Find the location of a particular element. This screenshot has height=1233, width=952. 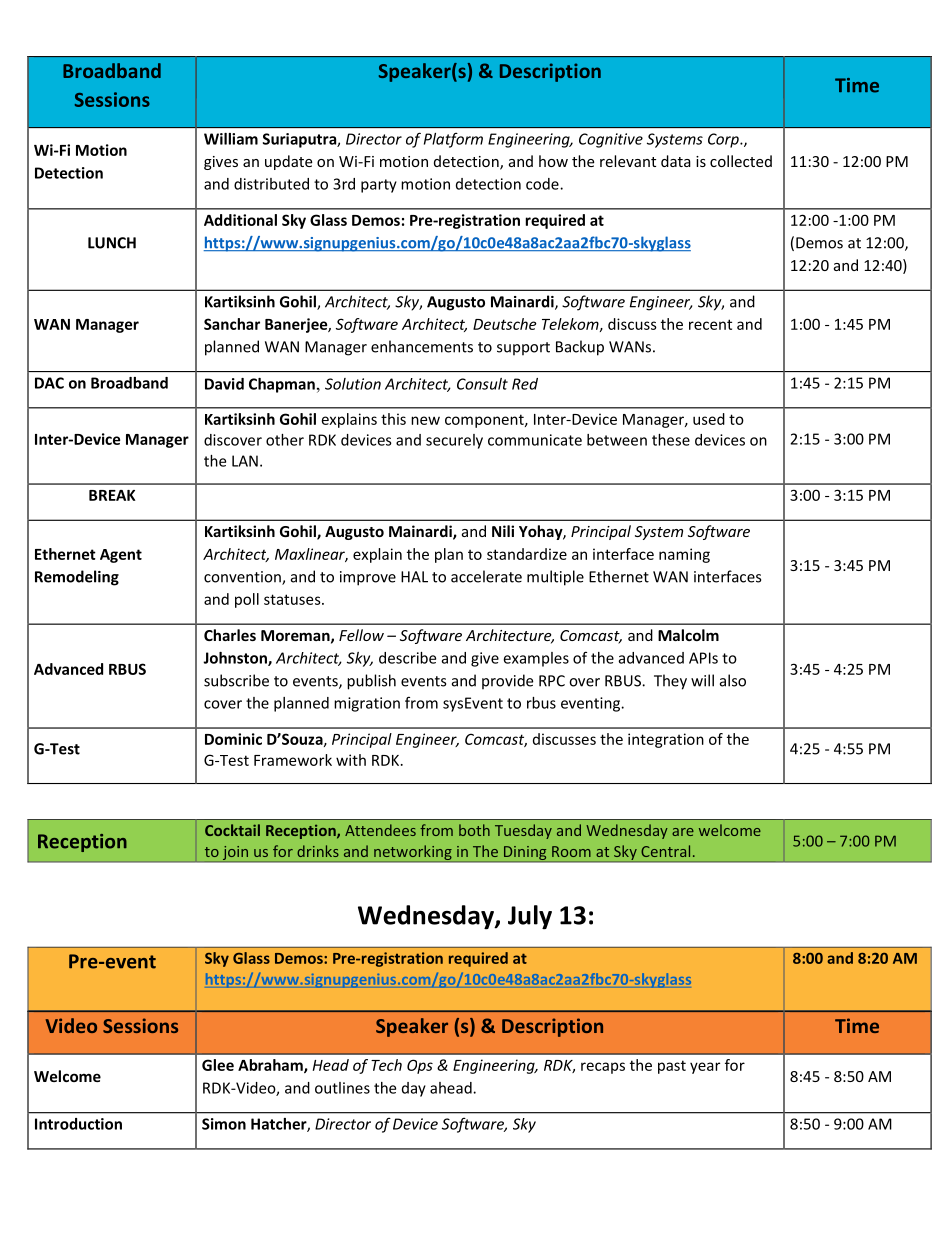

past is located at coordinates (672, 1067).
